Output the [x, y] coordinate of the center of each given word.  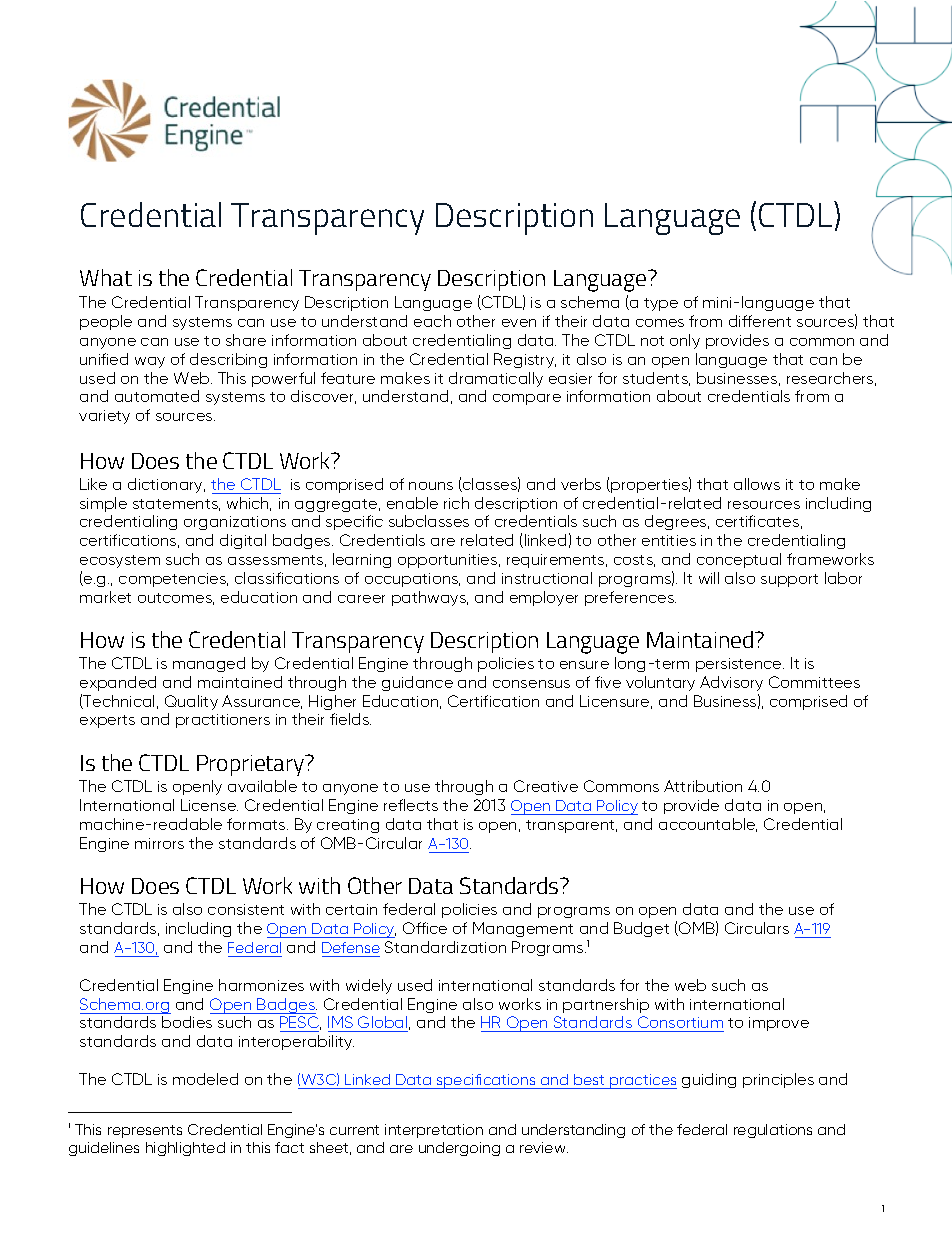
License [209, 805]
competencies [173, 580]
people [106, 322]
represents [145, 1131]
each [432, 321]
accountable [708, 825]
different [760, 321]
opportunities [449, 561]
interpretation [434, 1131]
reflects [411, 805]
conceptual [739, 560]
